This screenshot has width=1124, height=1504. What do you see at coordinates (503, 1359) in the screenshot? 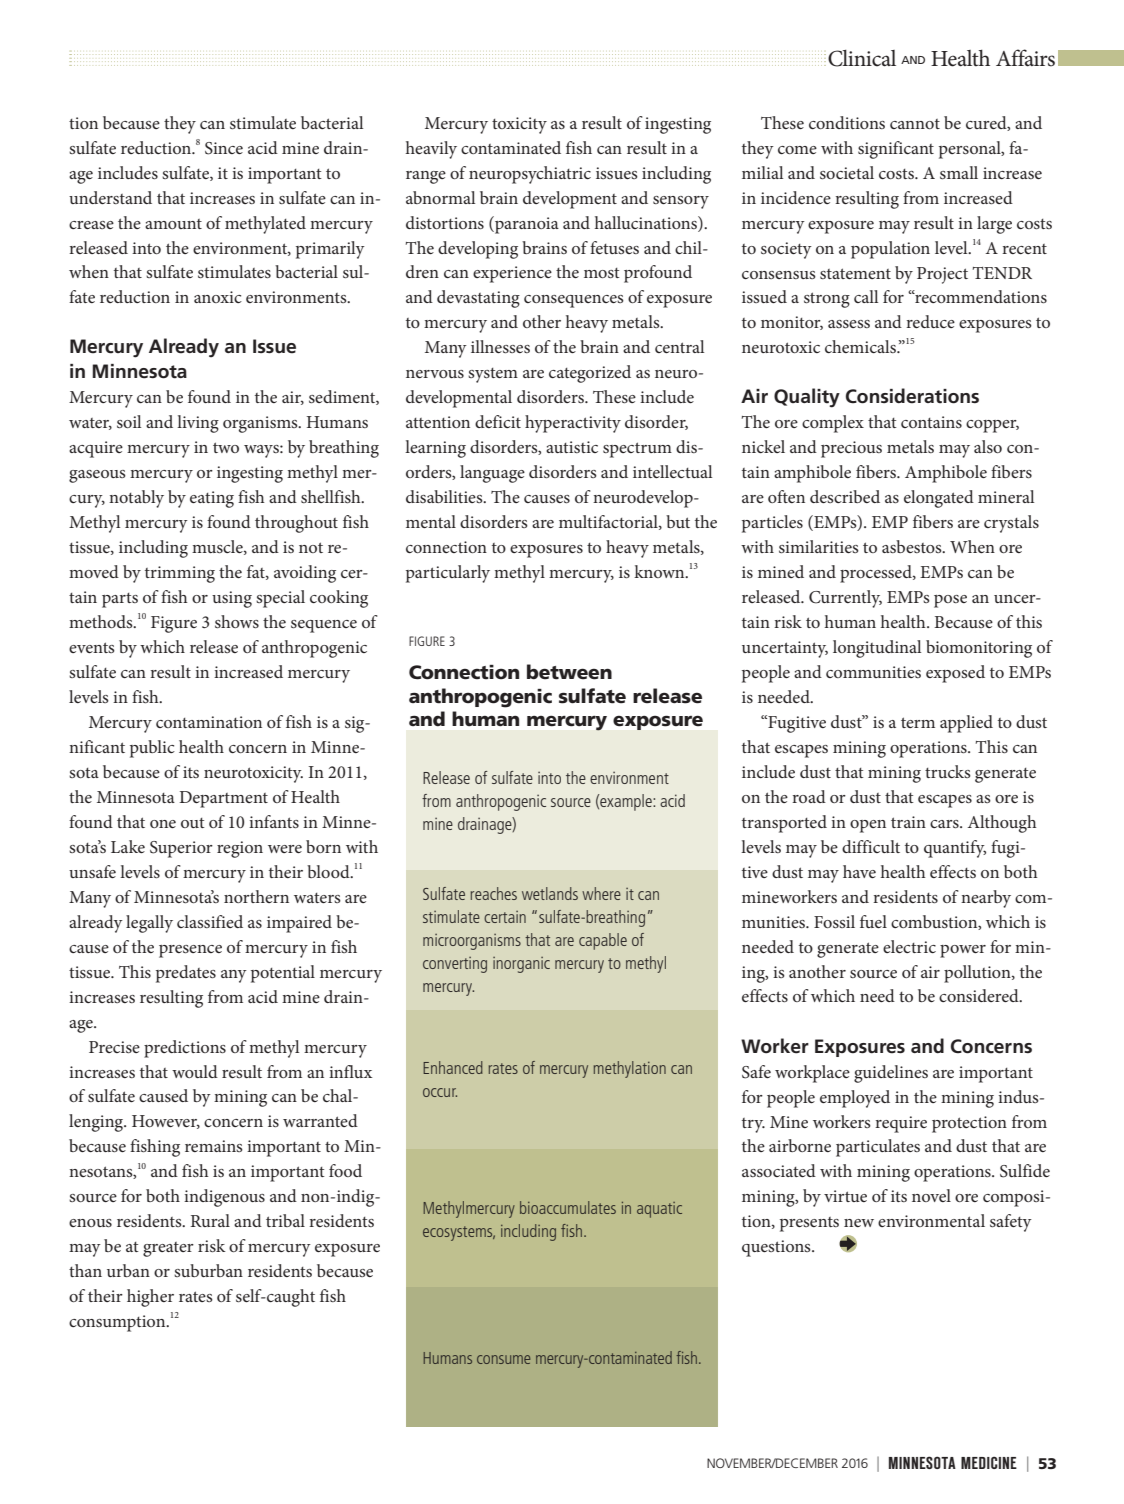
I see `consume` at bounding box center [503, 1359].
